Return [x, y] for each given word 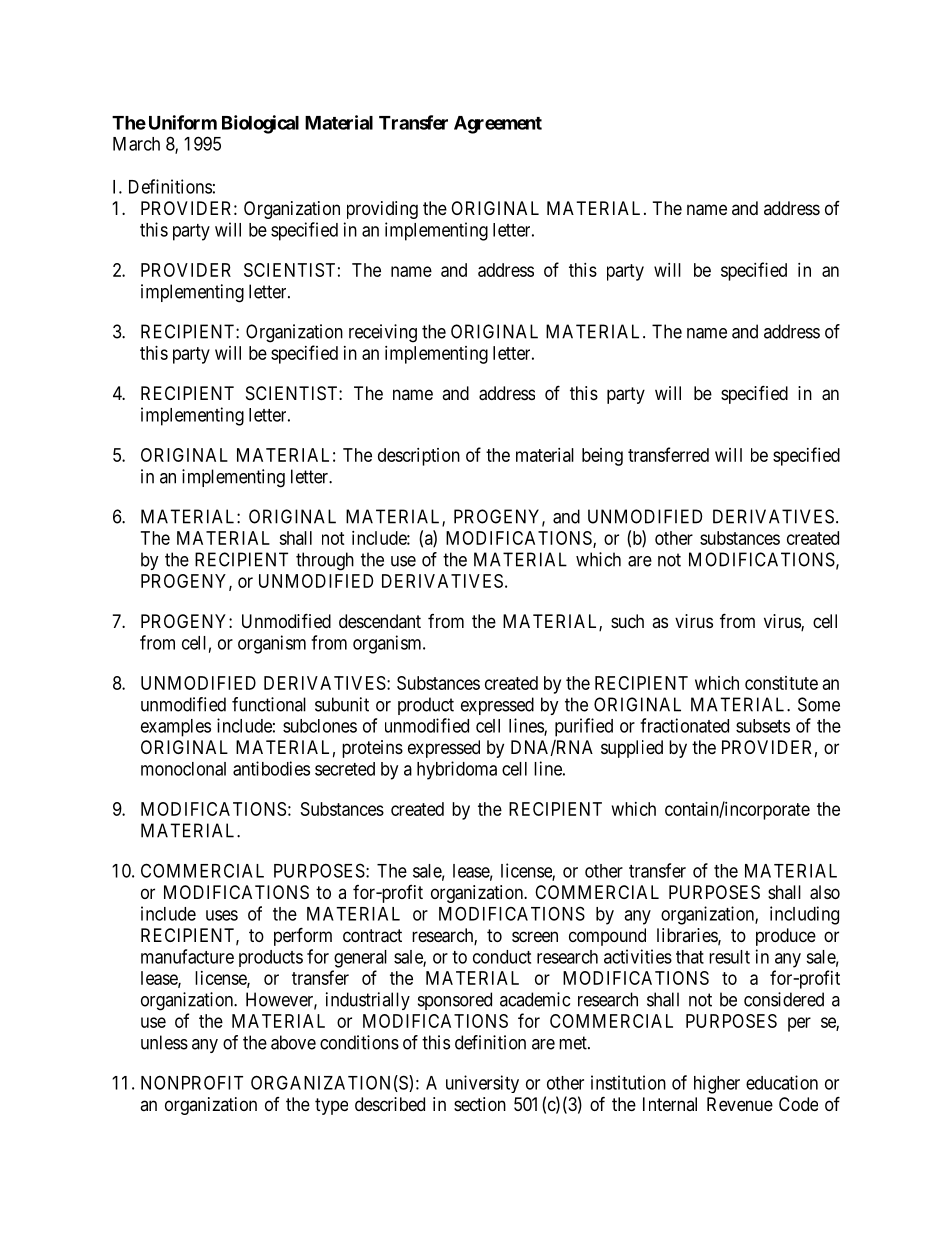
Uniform [183, 122]
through [325, 561]
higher [717, 1084]
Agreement [498, 125]
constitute [781, 683]
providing [382, 210]
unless [164, 1042]
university [482, 1084]
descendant [380, 621]
